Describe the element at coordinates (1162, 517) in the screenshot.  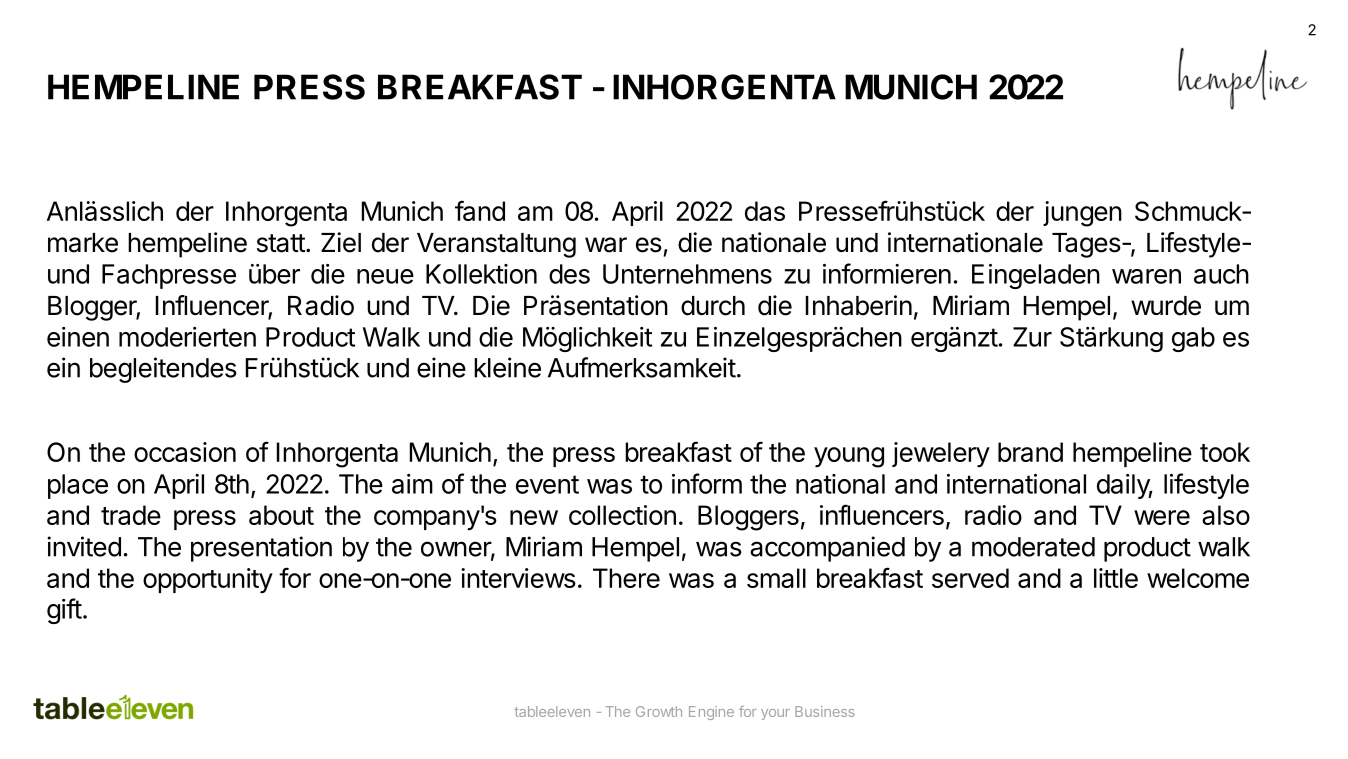
I see `were` at that location.
